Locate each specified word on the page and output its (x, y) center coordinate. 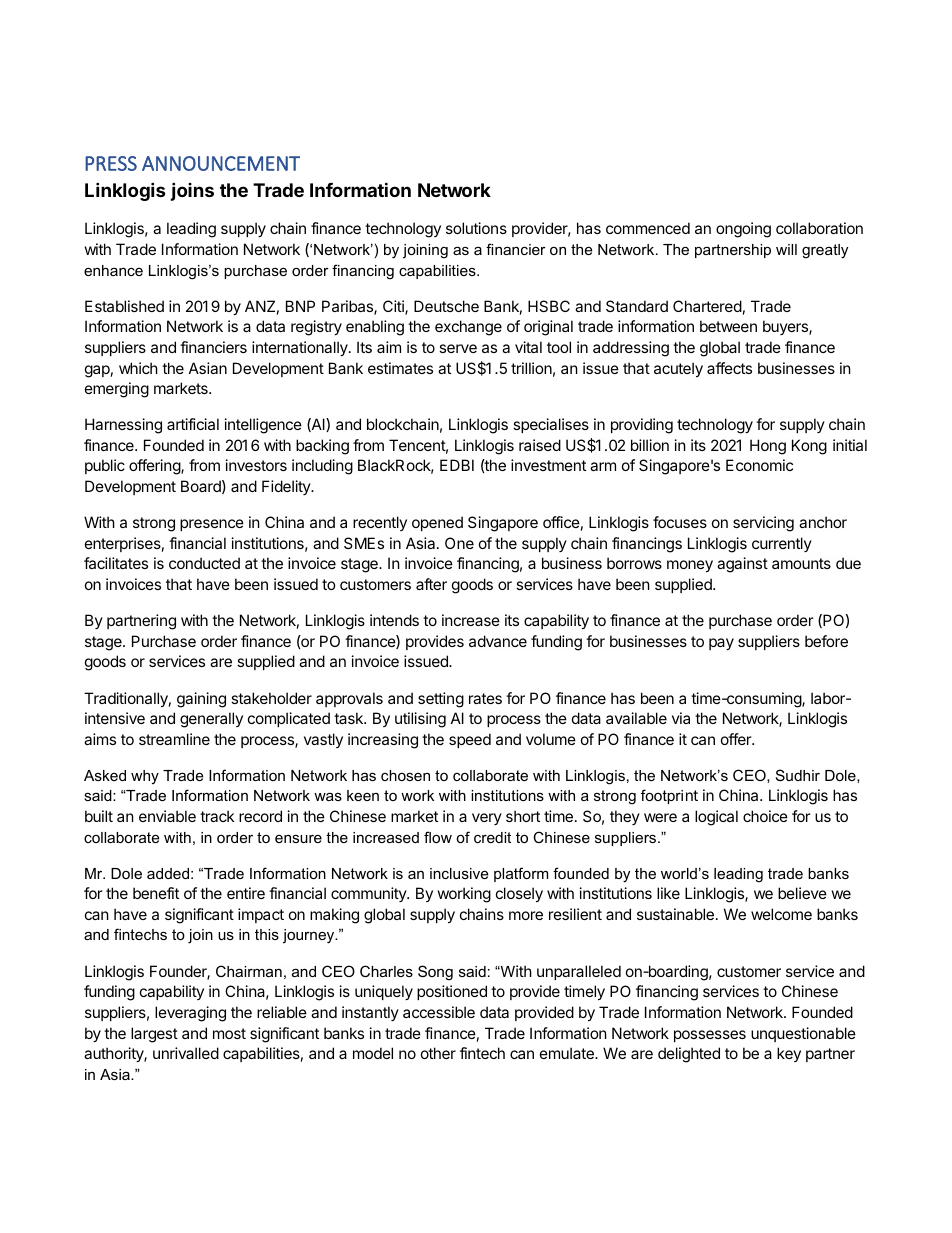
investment (548, 465)
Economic (759, 465)
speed (470, 740)
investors (256, 465)
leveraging (190, 1014)
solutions (476, 228)
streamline (174, 739)
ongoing (743, 230)
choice (765, 816)
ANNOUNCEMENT (221, 163)
